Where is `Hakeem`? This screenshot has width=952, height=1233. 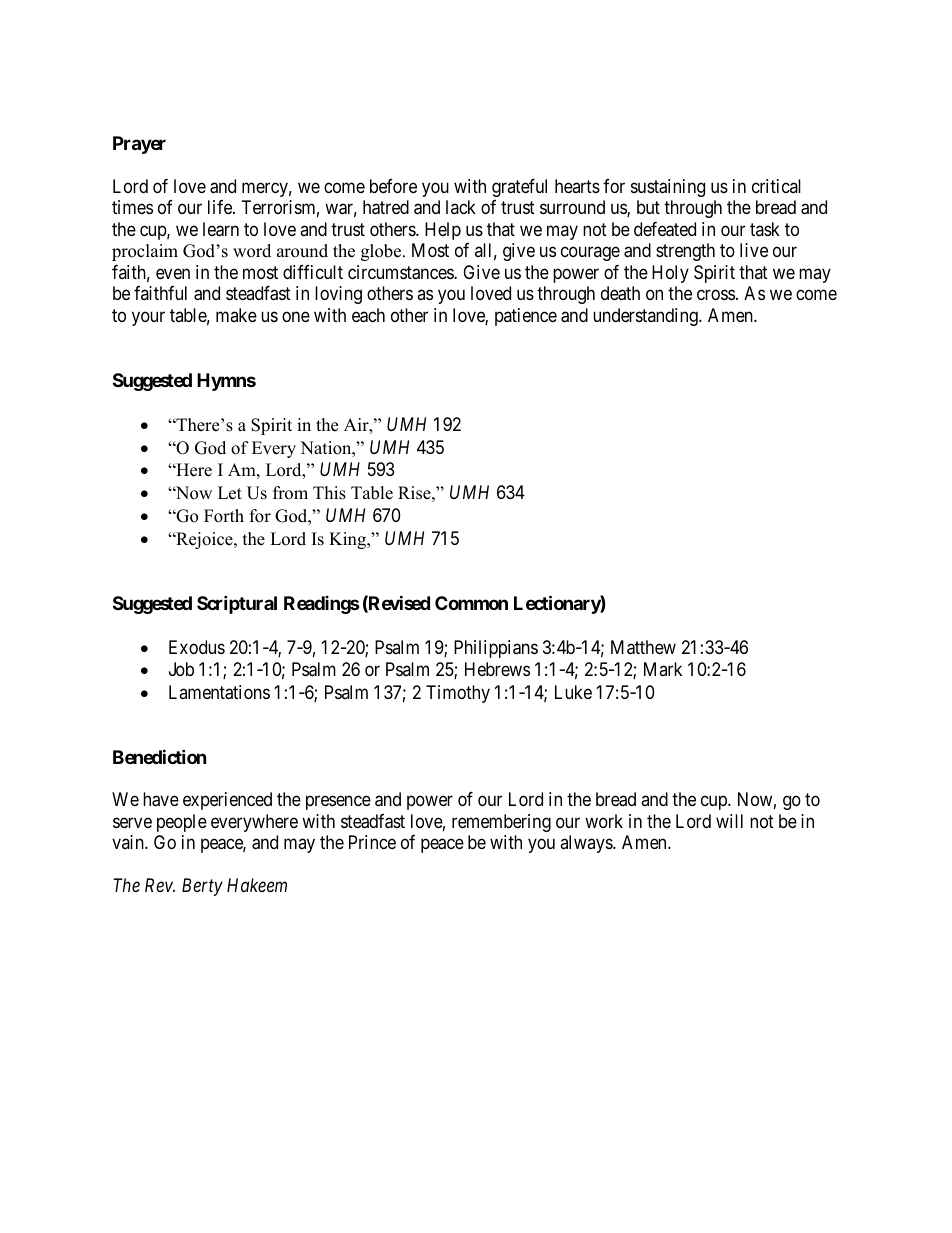 Hakeem is located at coordinates (257, 885).
